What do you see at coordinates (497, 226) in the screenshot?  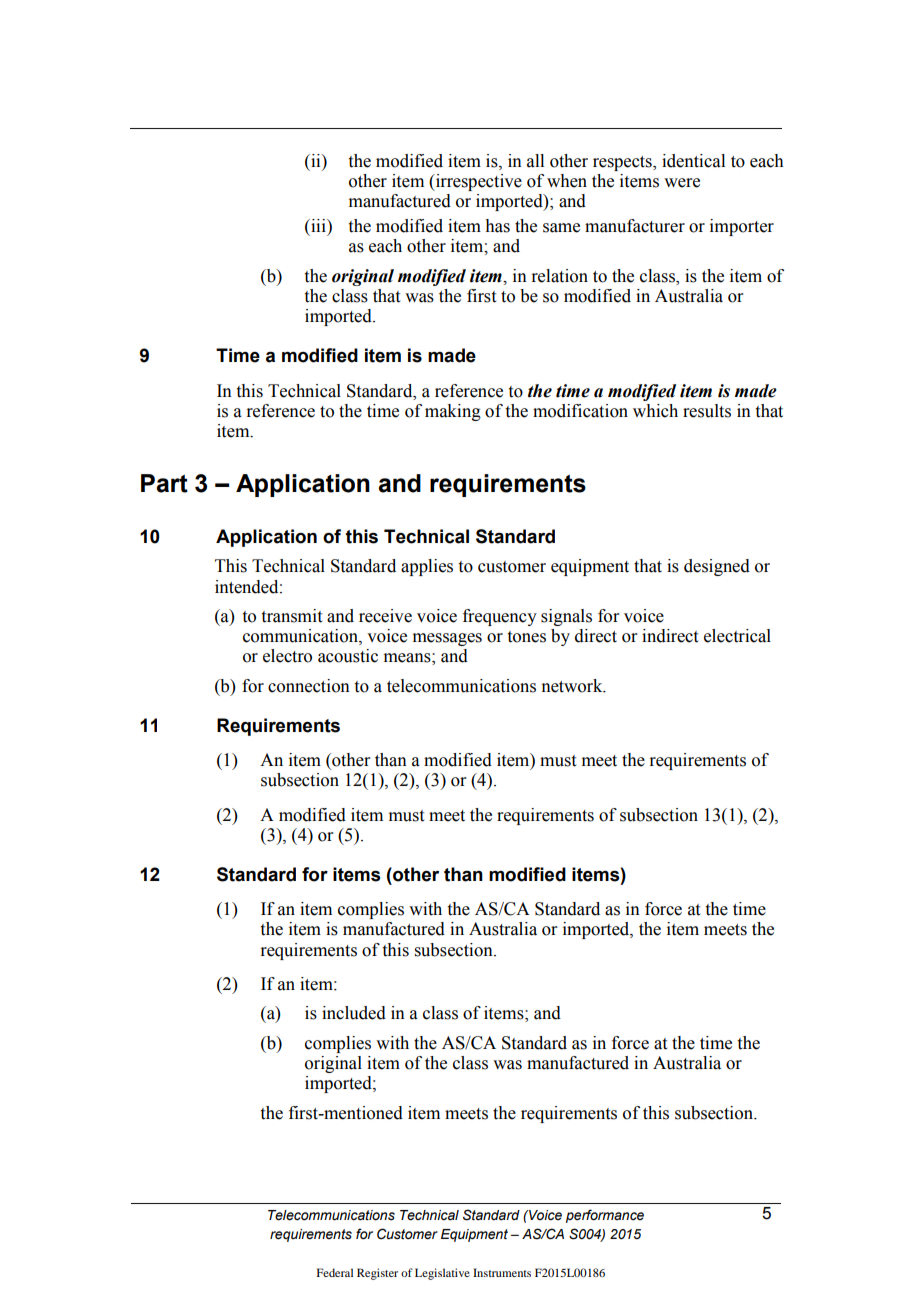 I see `has` at bounding box center [497, 226].
